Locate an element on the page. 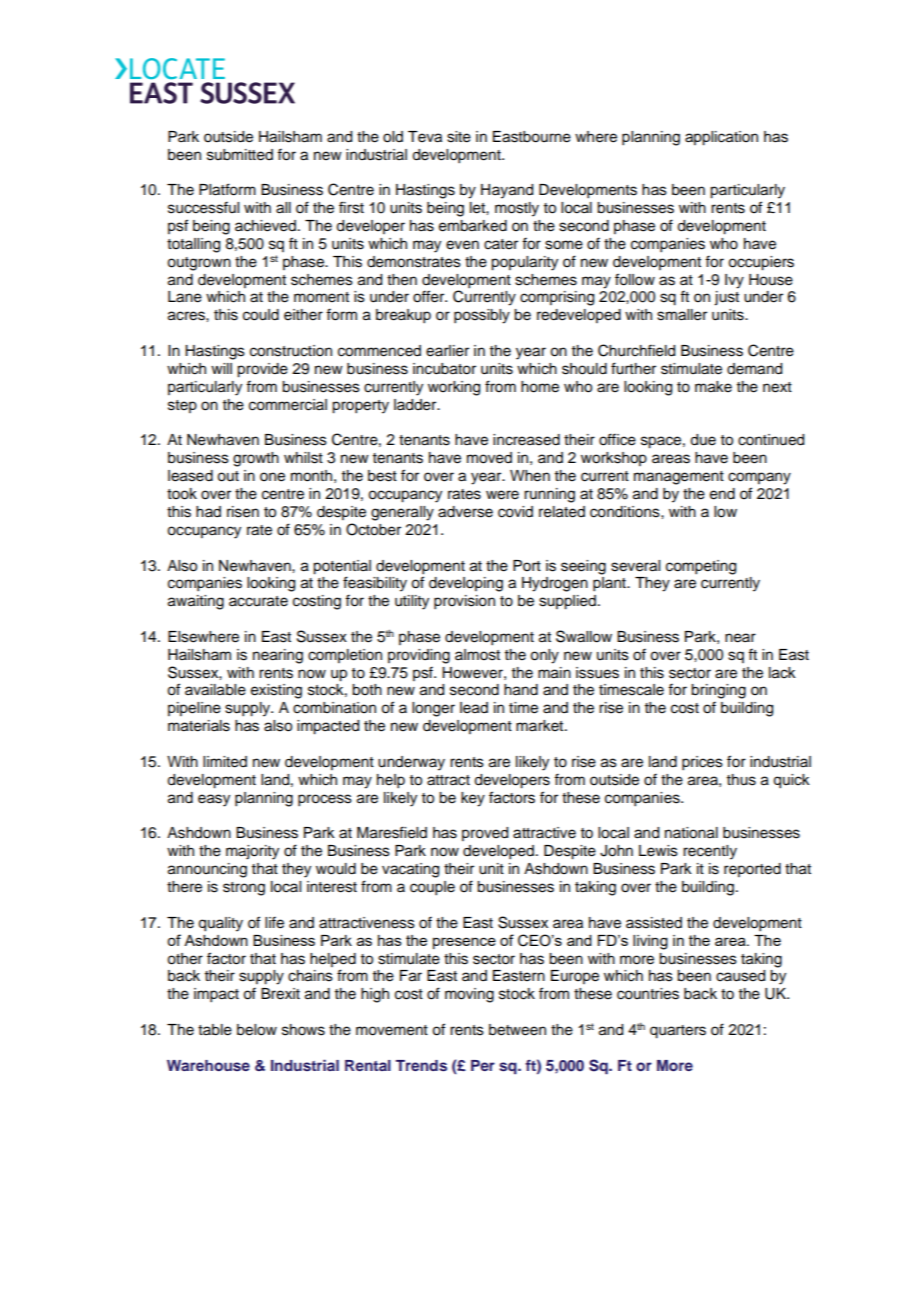 The height and width of the image is (1308, 924). limited is located at coordinates (225, 762).
